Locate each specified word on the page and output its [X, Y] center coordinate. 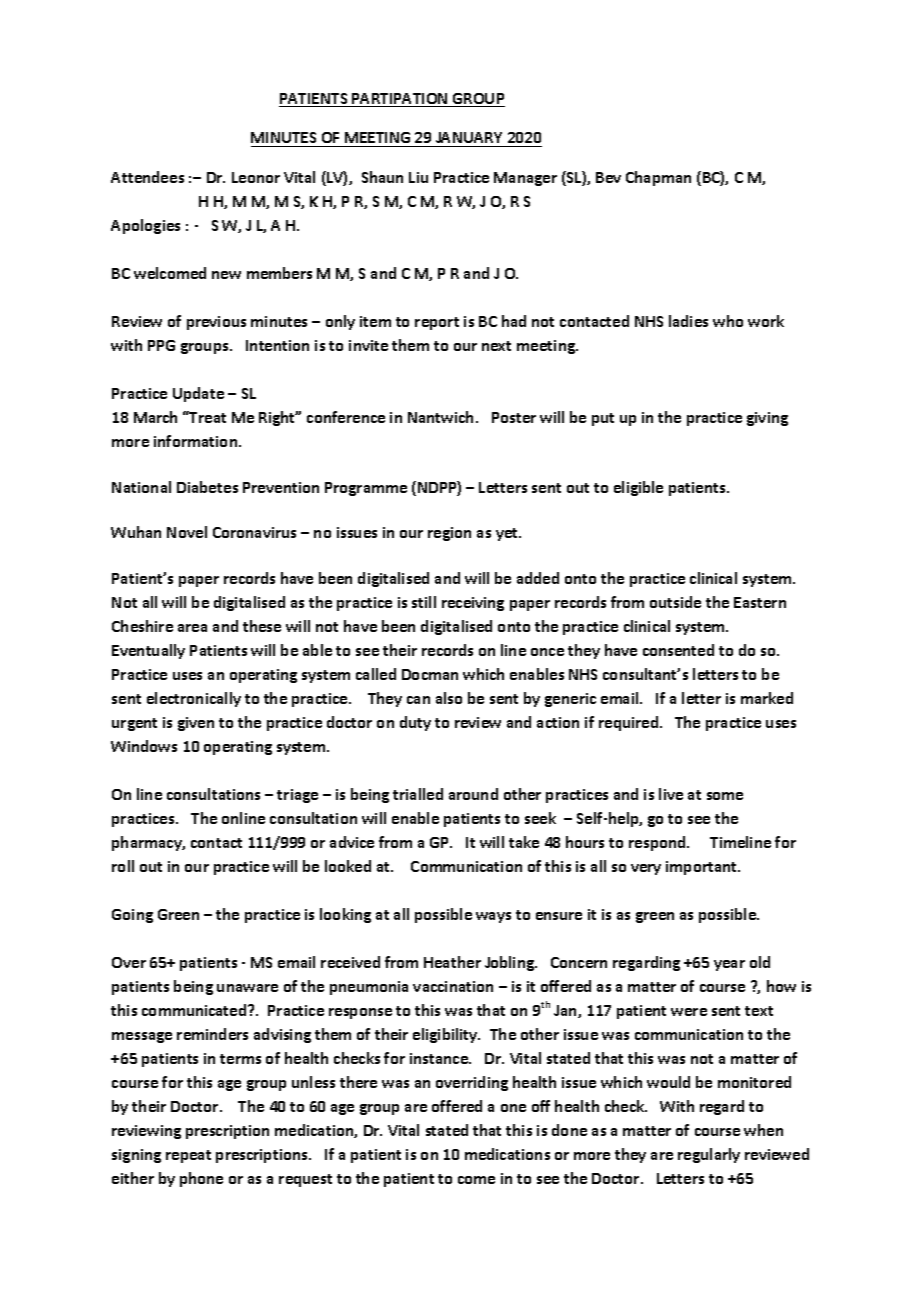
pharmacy [148, 843]
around [473, 794]
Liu [418, 177]
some [725, 796]
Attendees [147, 177]
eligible [638, 488]
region [449, 534]
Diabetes [207, 487]
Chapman [658, 178]
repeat [188, 1156]
